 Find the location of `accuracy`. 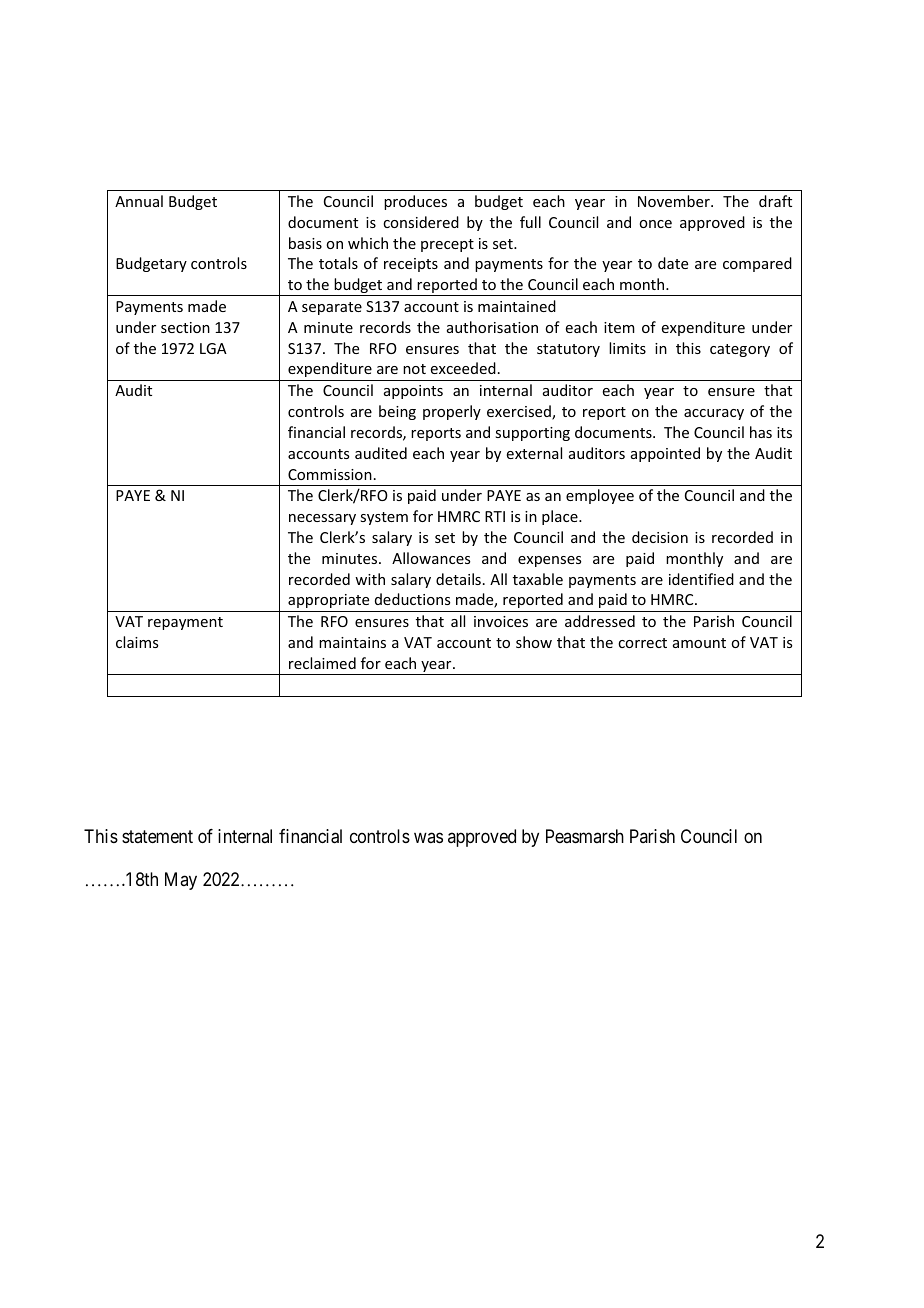

accuracy is located at coordinates (714, 414).
